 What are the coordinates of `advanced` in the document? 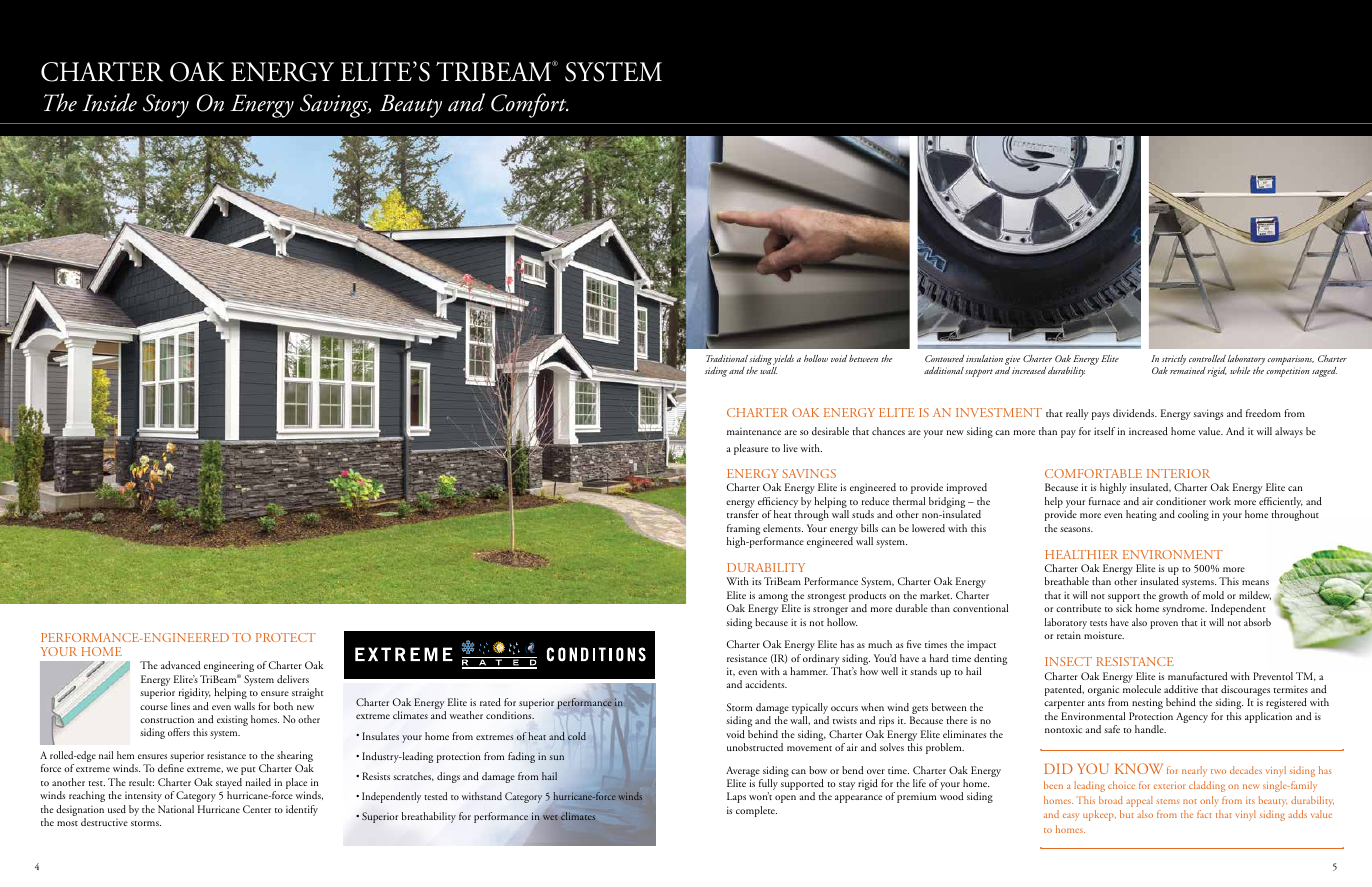 It's located at (181, 665).
